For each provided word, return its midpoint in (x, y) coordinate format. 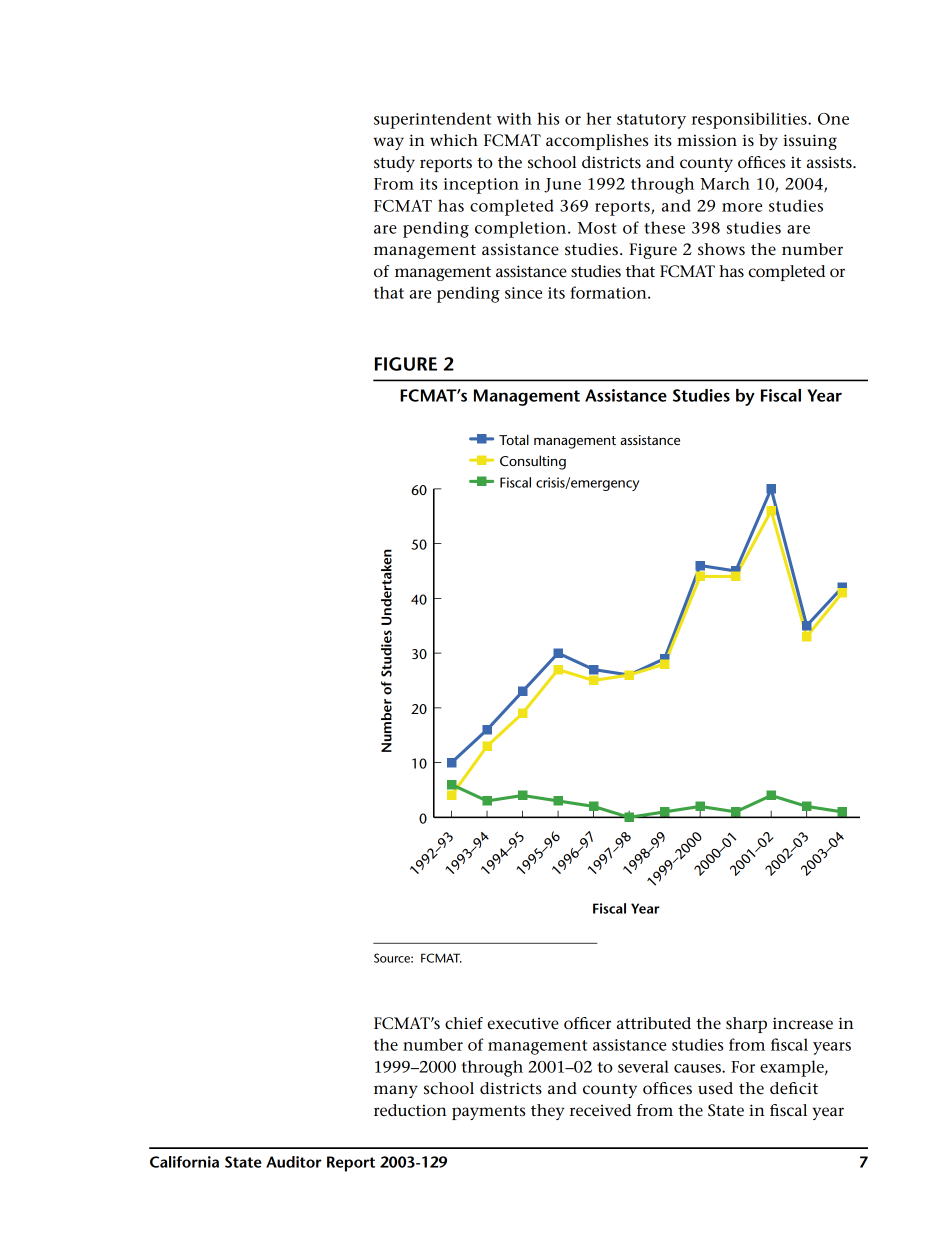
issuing (810, 142)
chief (464, 1023)
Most (597, 228)
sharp (746, 1025)
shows (721, 249)
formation (609, 292)
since (523, 293)
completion (520, 229)
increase (803, 1023)
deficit (794, 1088)
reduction (410, 1110)
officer (587, 1023)
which (454, 140)
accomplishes (597, 142)
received (600, 1110)
